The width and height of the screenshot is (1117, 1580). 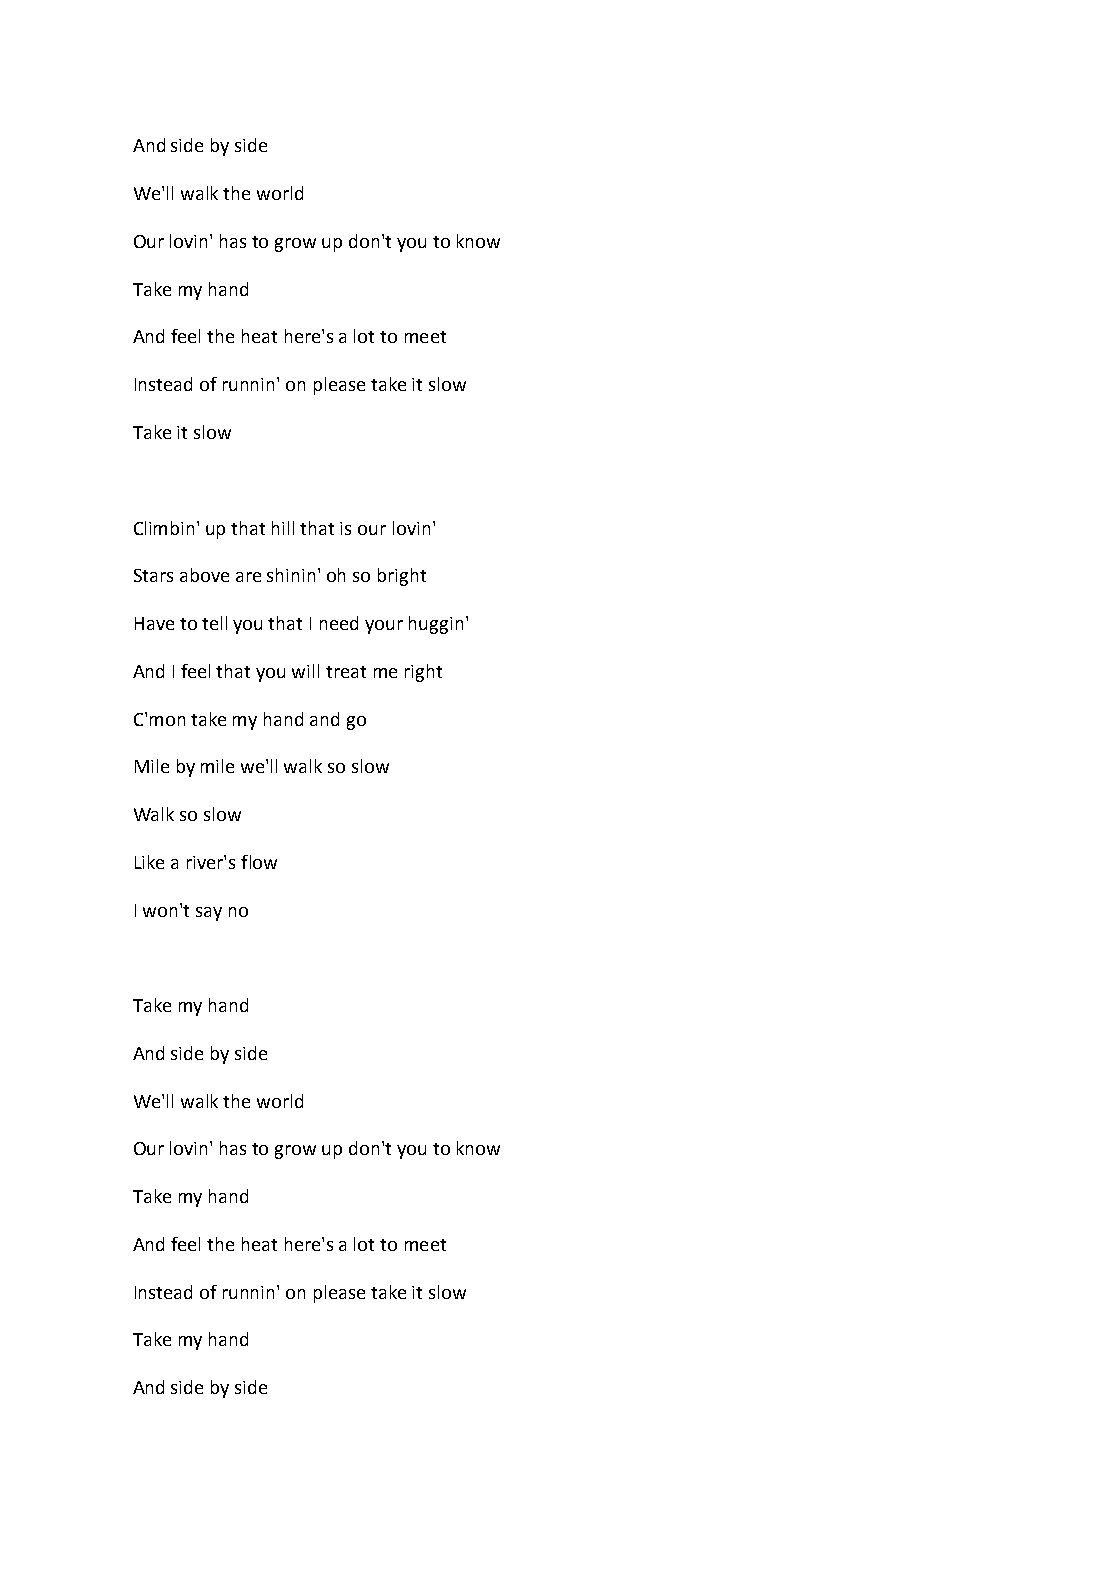 What do you see at coordinates (154, 623) in the screenshot?
I see `Have` at bounding box center [154, 623].
